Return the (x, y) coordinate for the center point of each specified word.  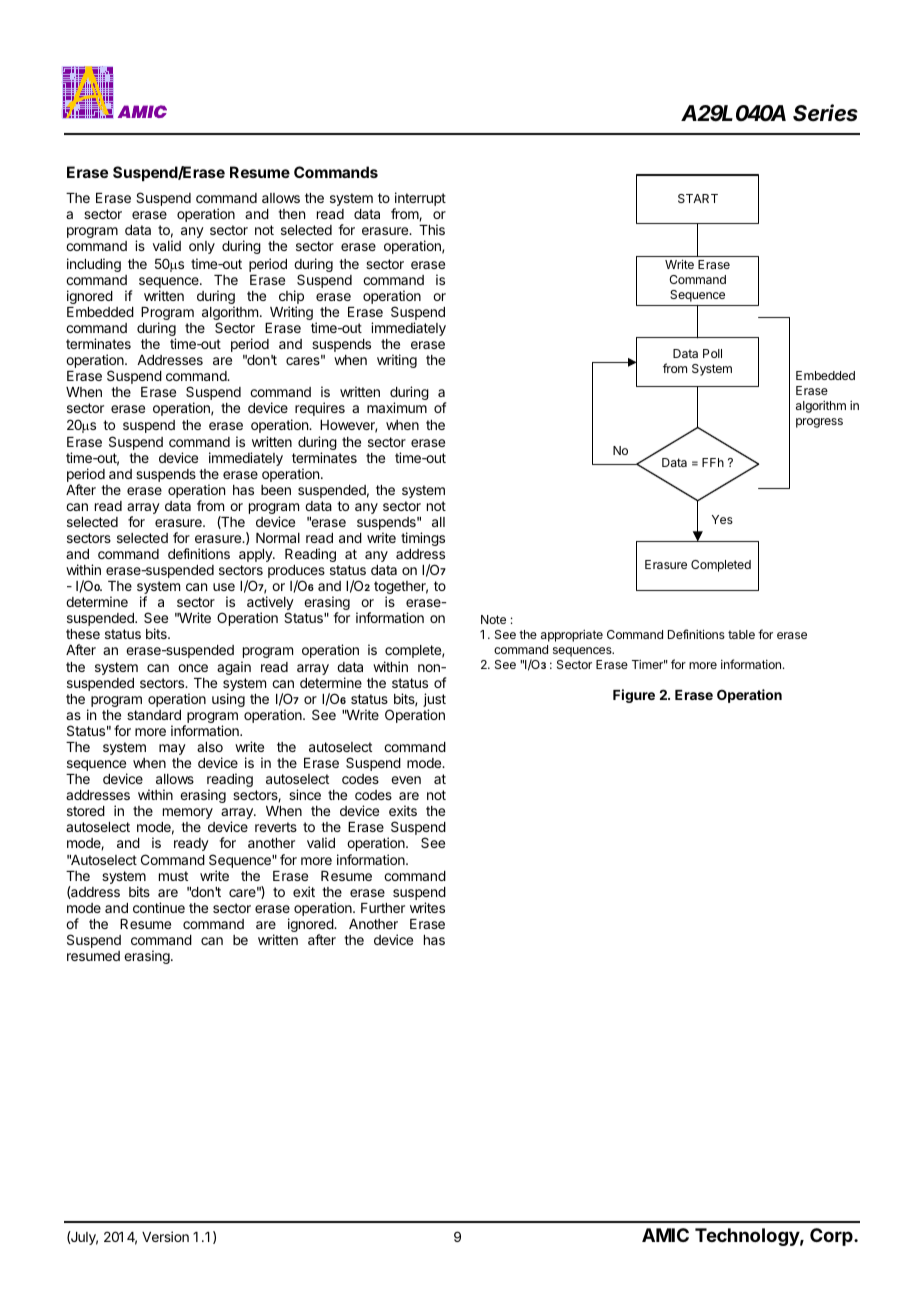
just (434, 701)
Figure (634, 696)
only (202, 247)
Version (165, 1236)
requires (320, 409)
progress (819, 423)
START (698, 198)
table (741, 634)
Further (383, 908)
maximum (397, 407)
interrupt (419, 200)
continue (159, 907)
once (193, 668)
